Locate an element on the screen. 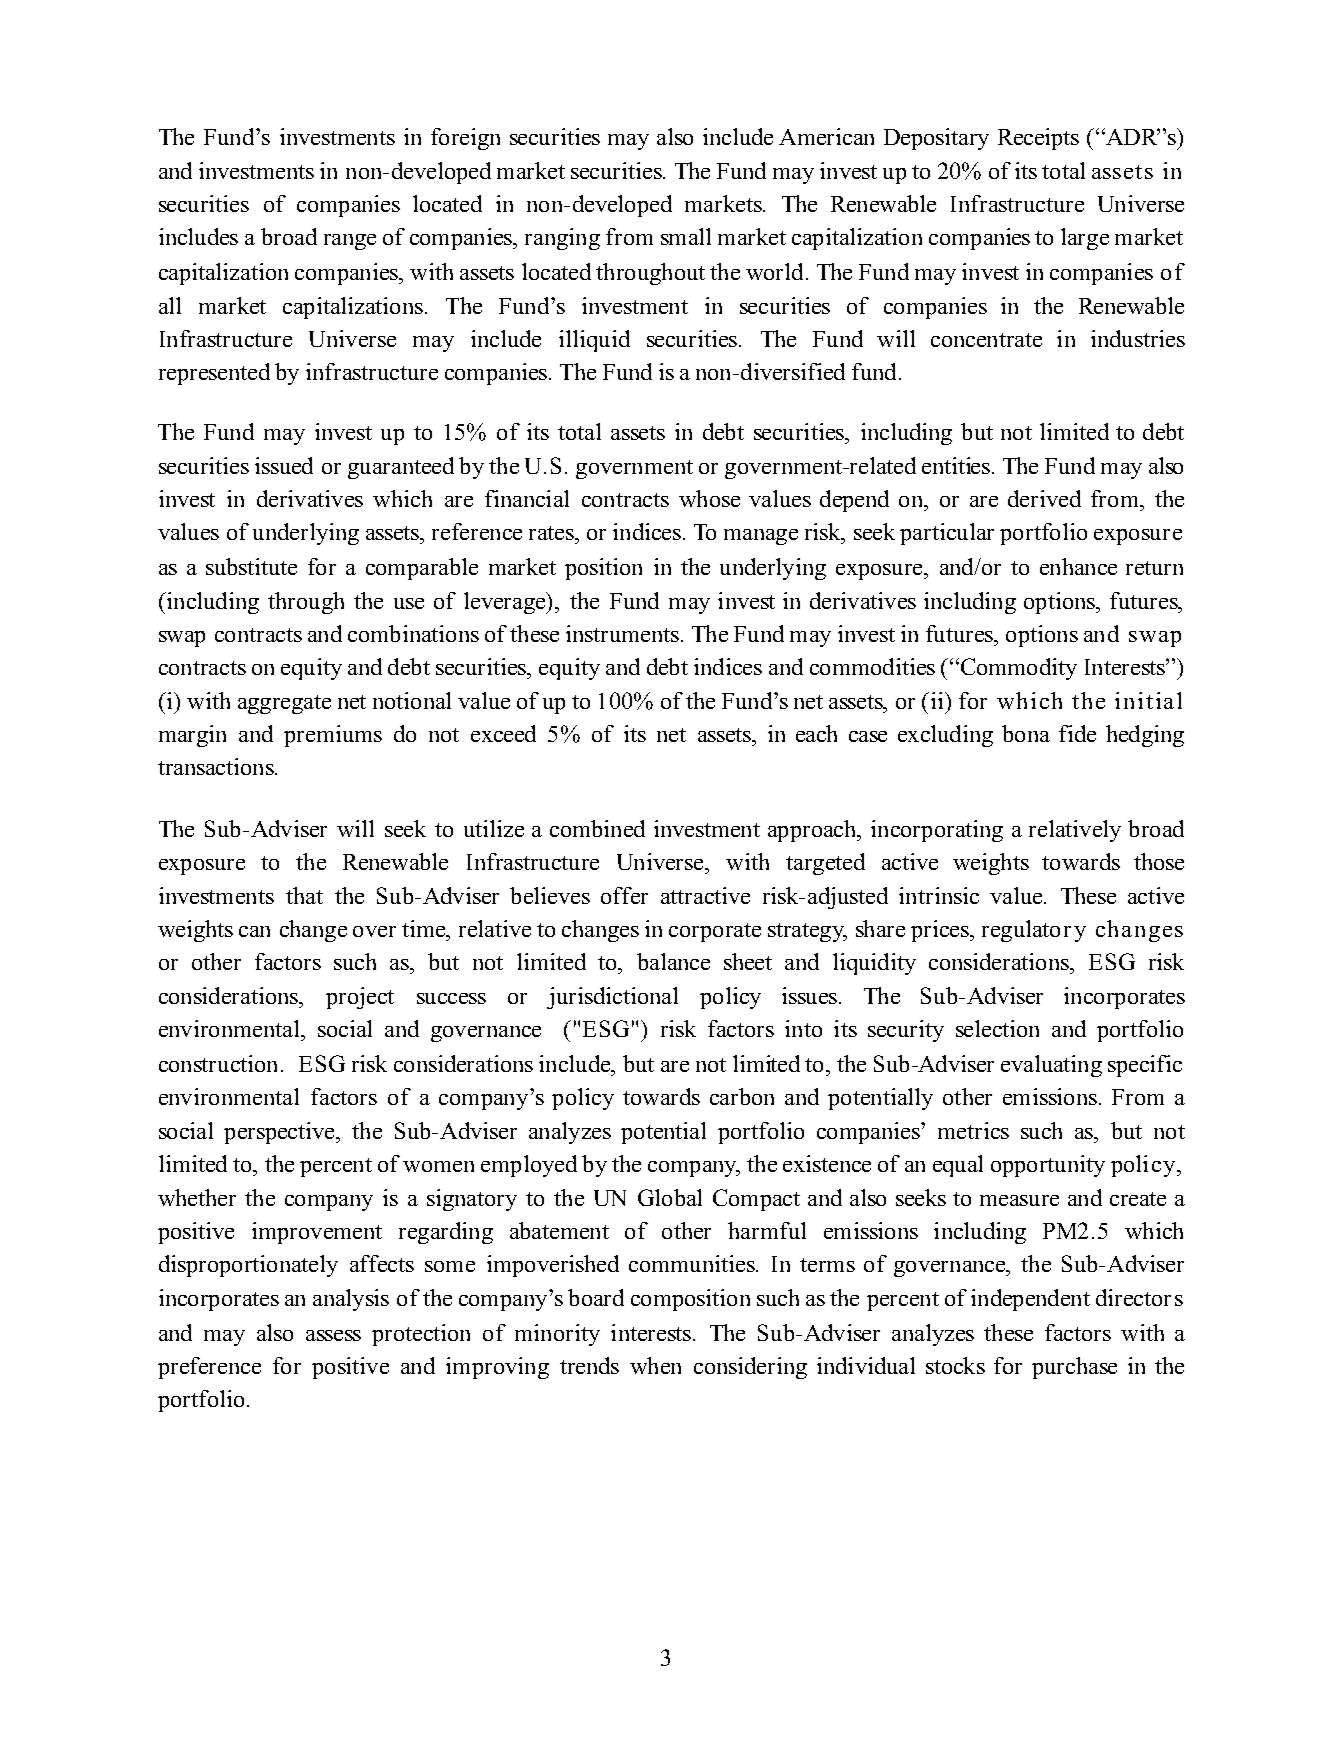 This screenshot has height=1738, width=1343. range is located at coordinates (350, 242).
